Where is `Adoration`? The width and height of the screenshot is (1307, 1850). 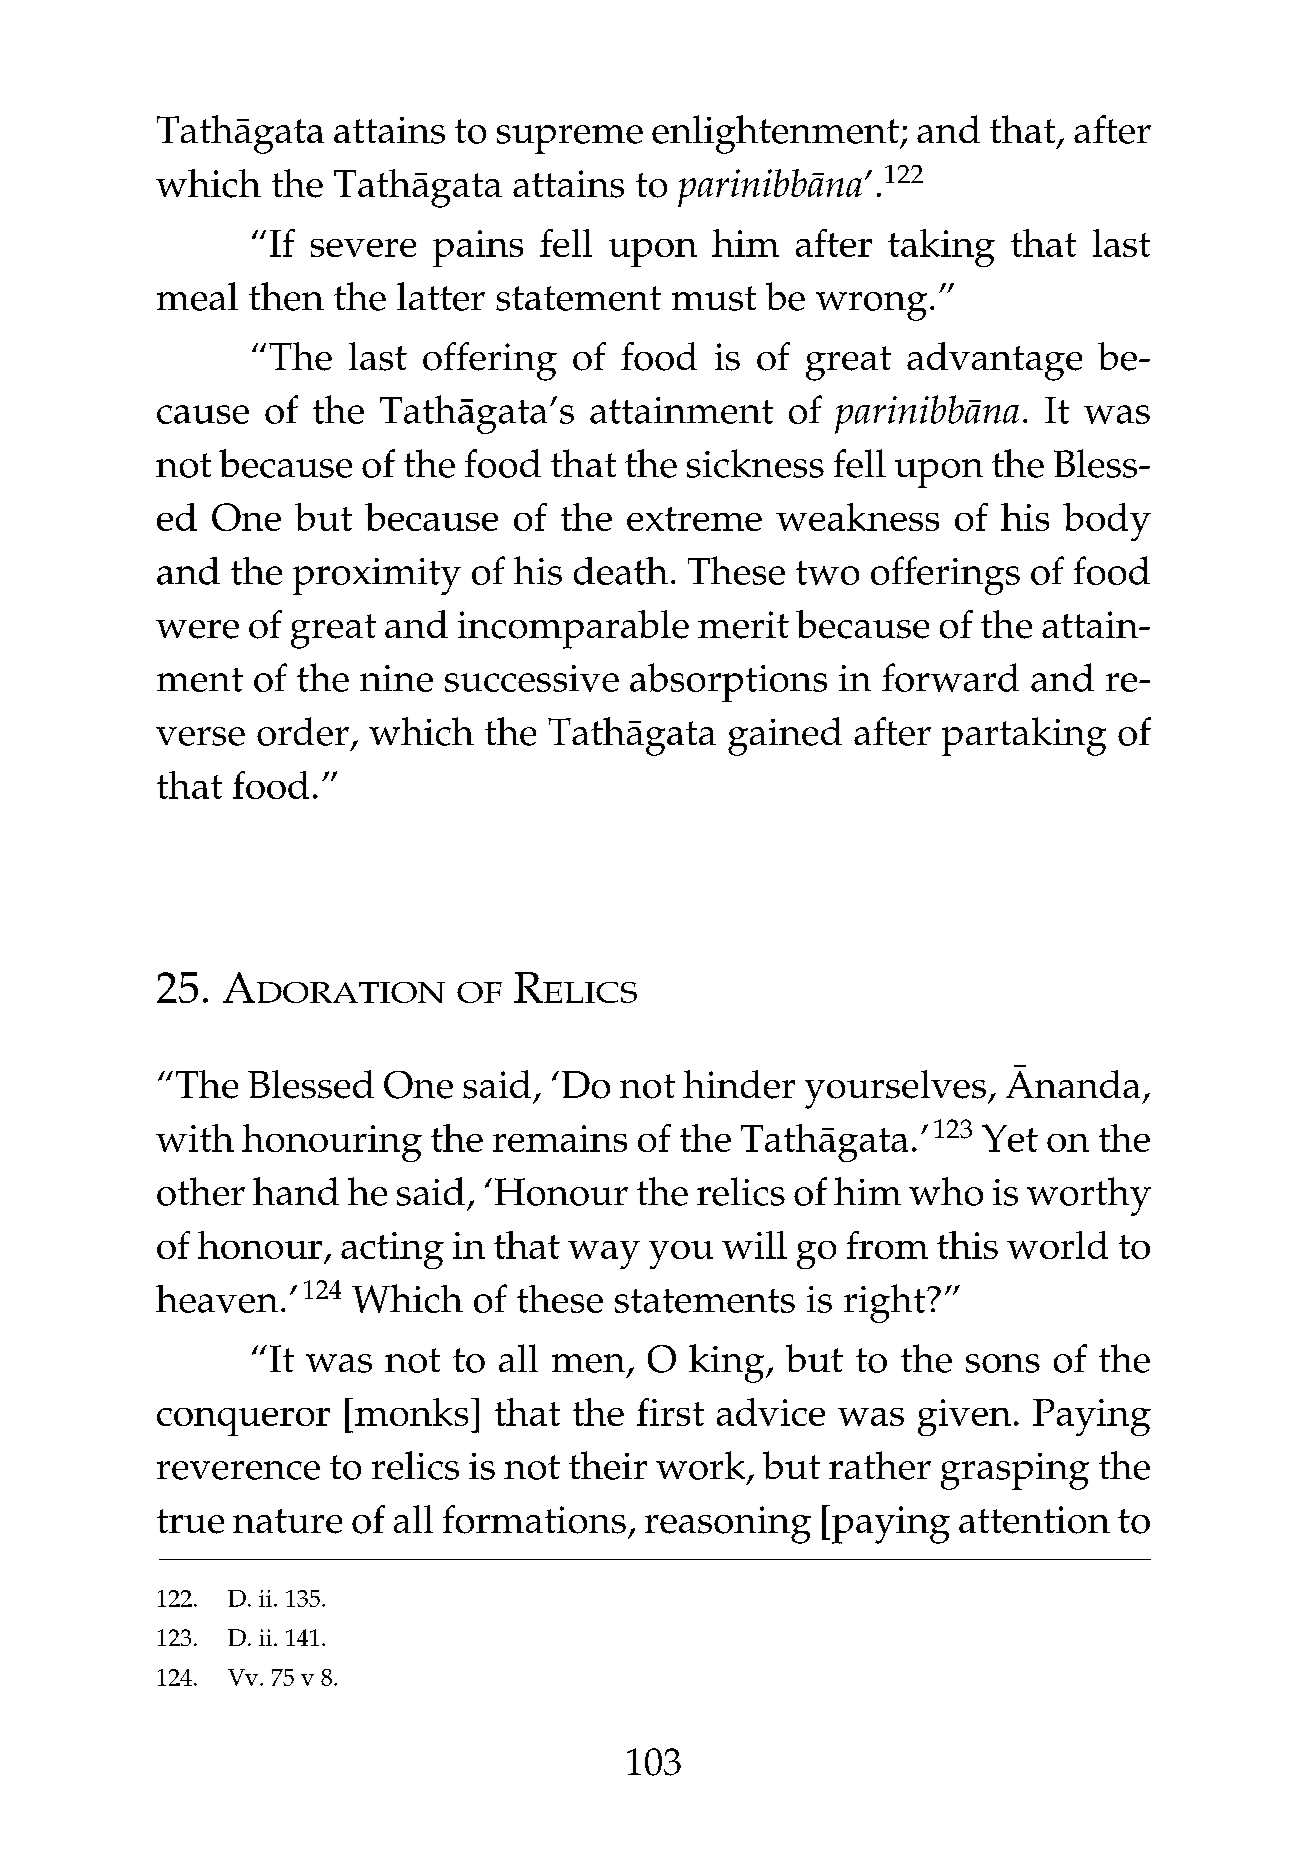 Adoration is located at coordinates (334, 987).
